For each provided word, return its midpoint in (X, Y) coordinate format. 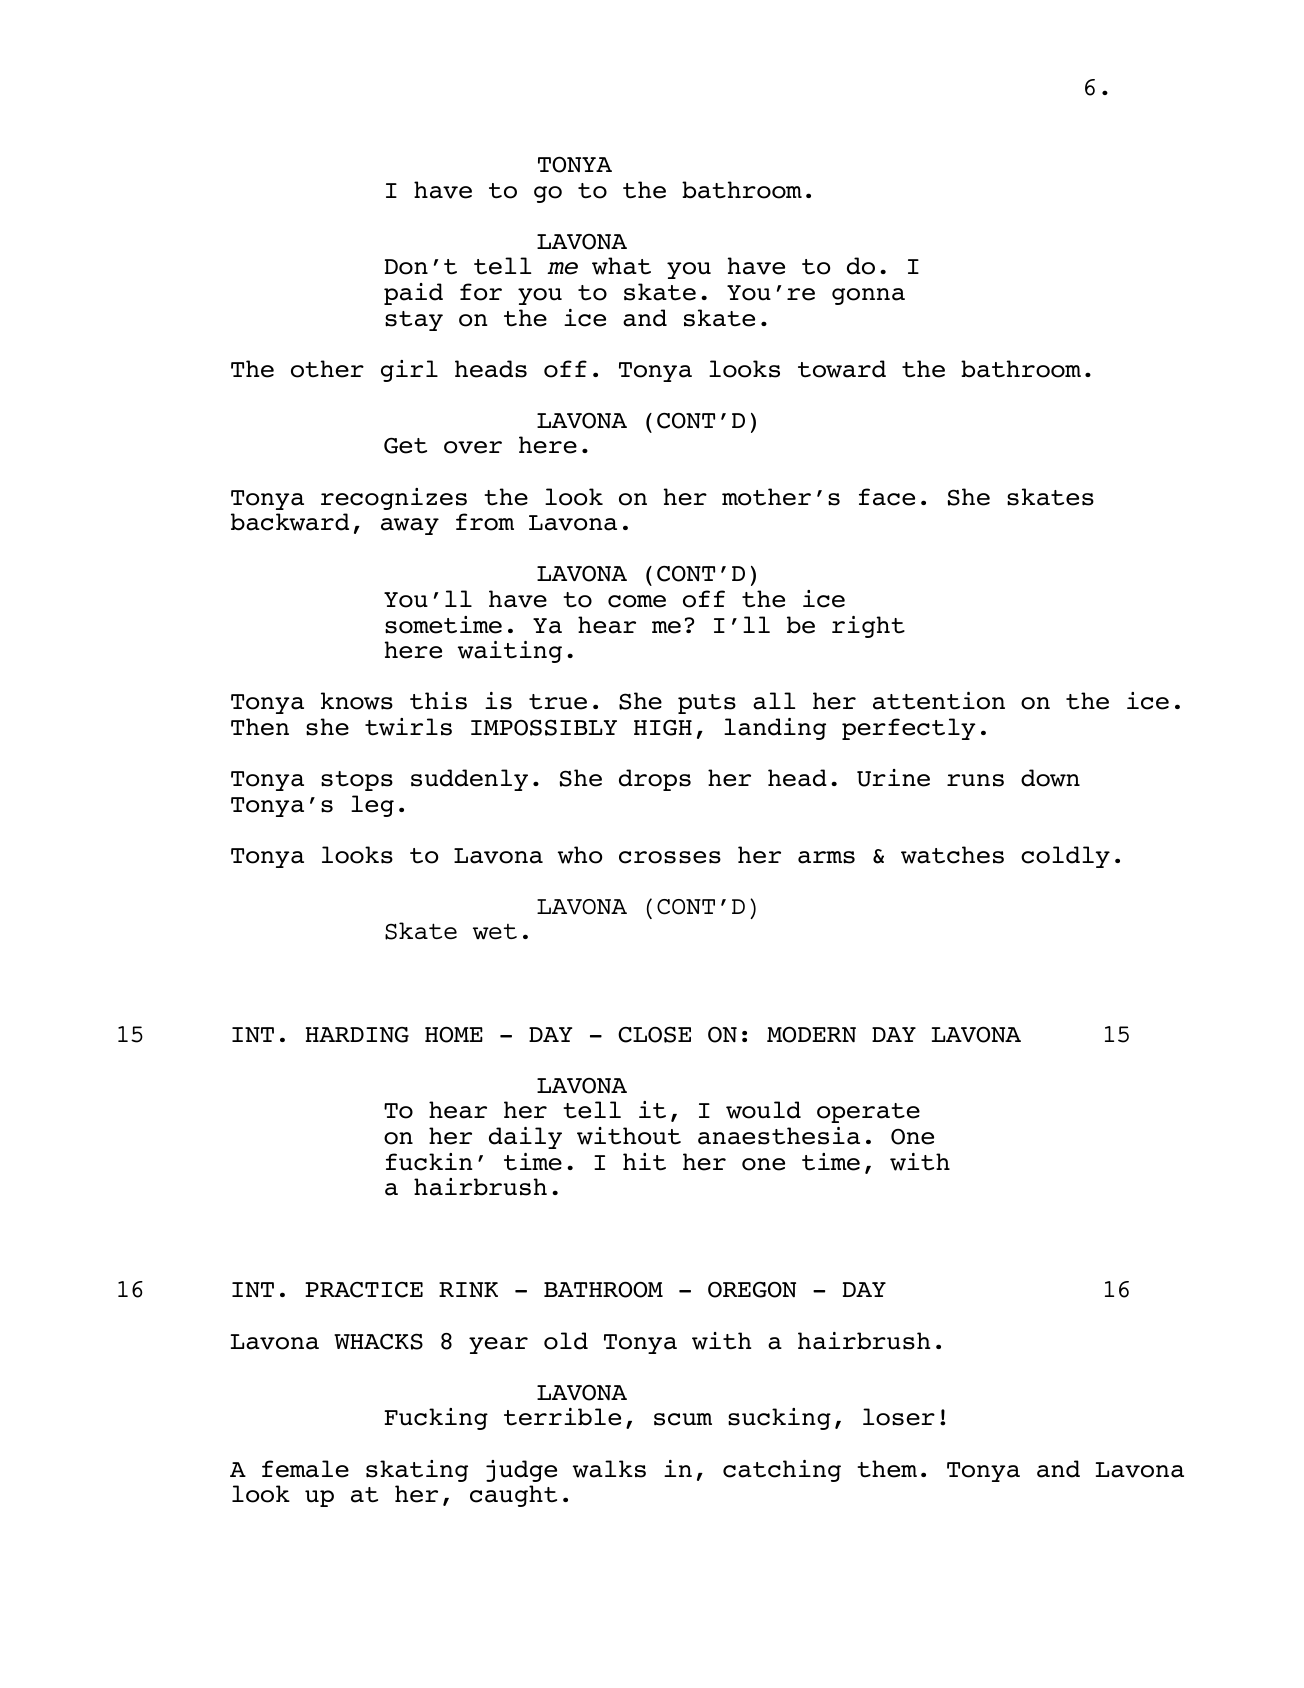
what (621, 266)
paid (413, 294)
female (305, 1469)
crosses (670, 857)
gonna (868, 296)
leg (372, 806)
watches (952, 855)
